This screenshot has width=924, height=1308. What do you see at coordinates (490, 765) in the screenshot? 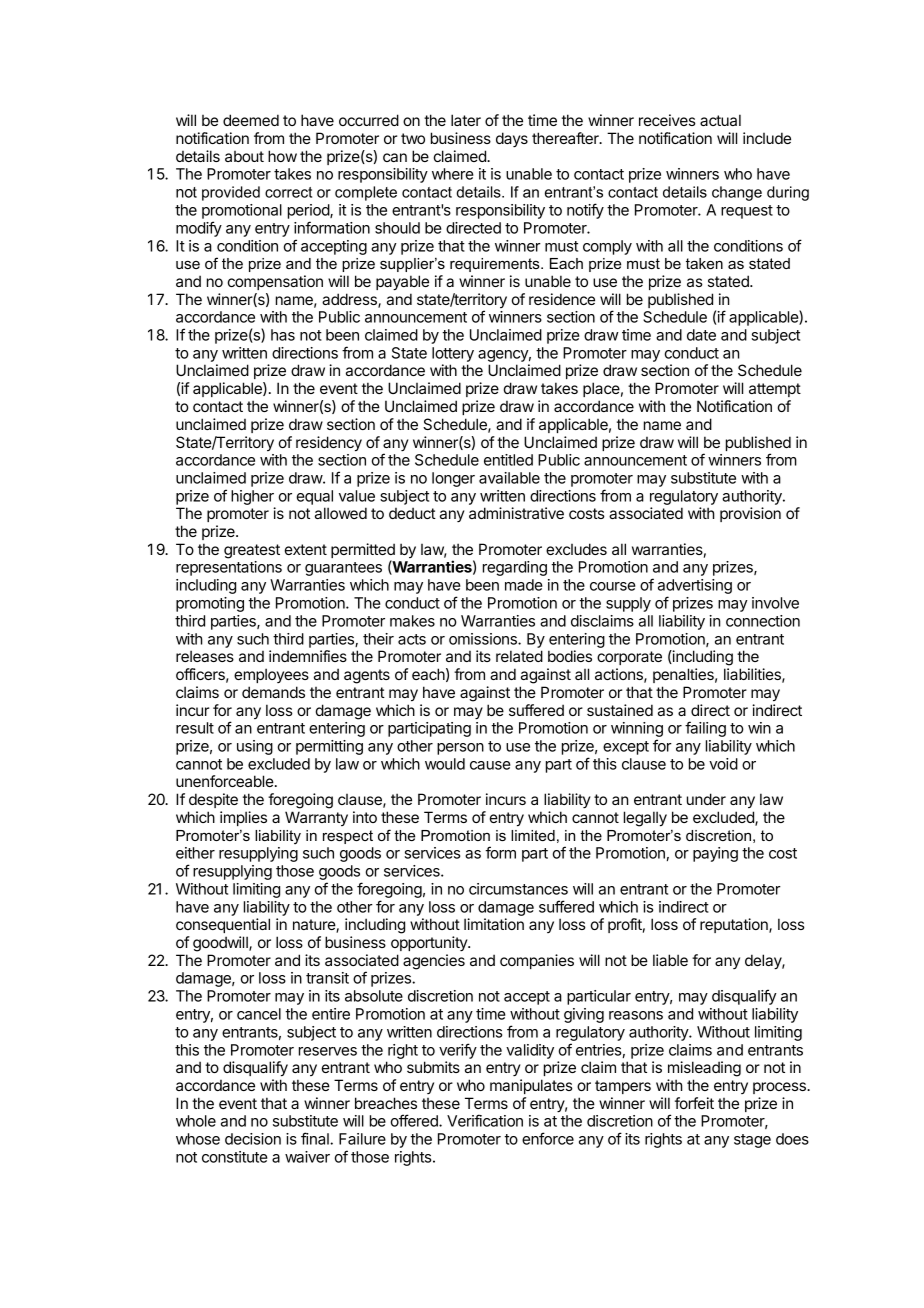
I see `cause` at bounding box center [490, 765].
